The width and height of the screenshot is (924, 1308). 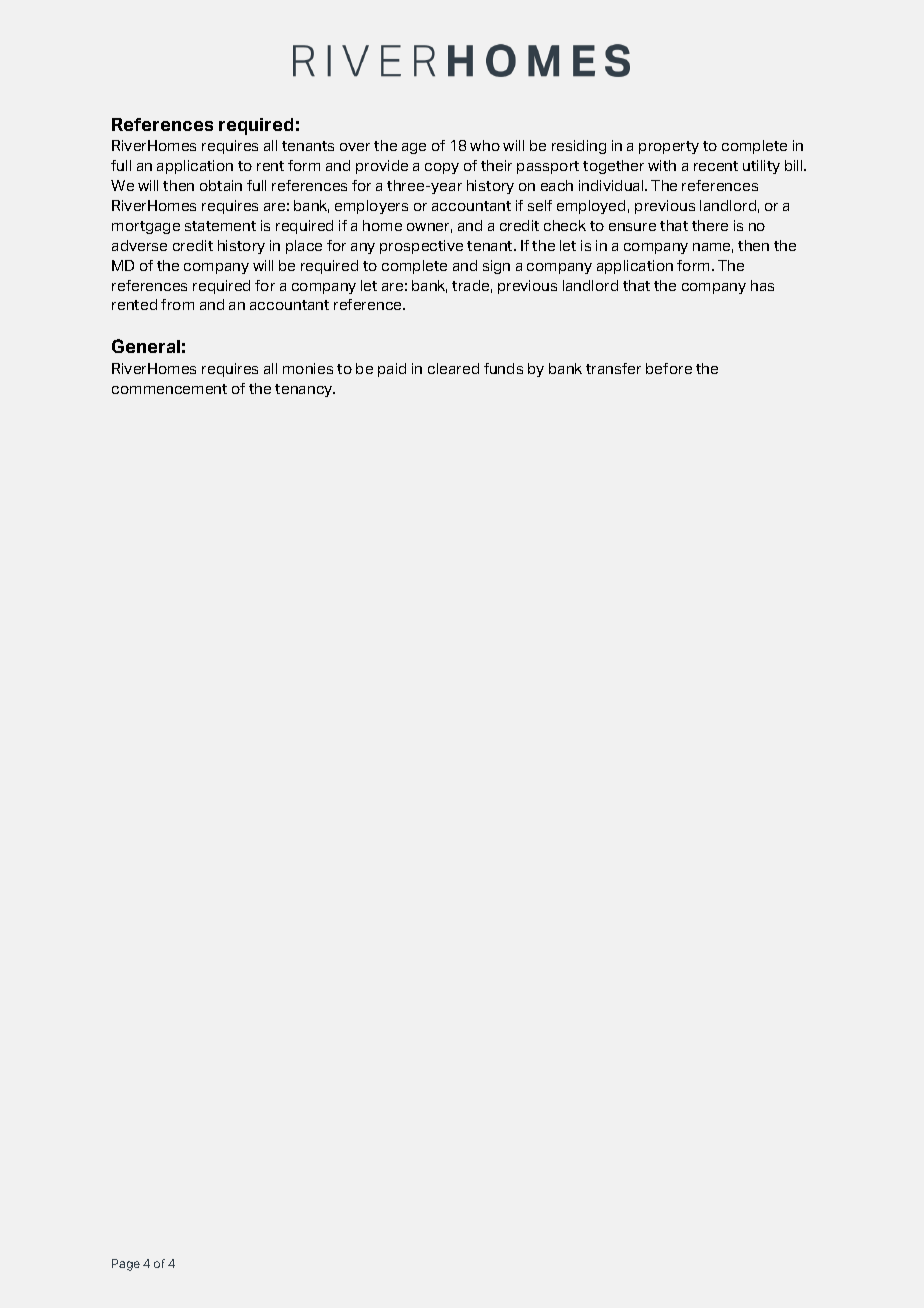 I want to click on commencement, so click(x=169, y=389).
